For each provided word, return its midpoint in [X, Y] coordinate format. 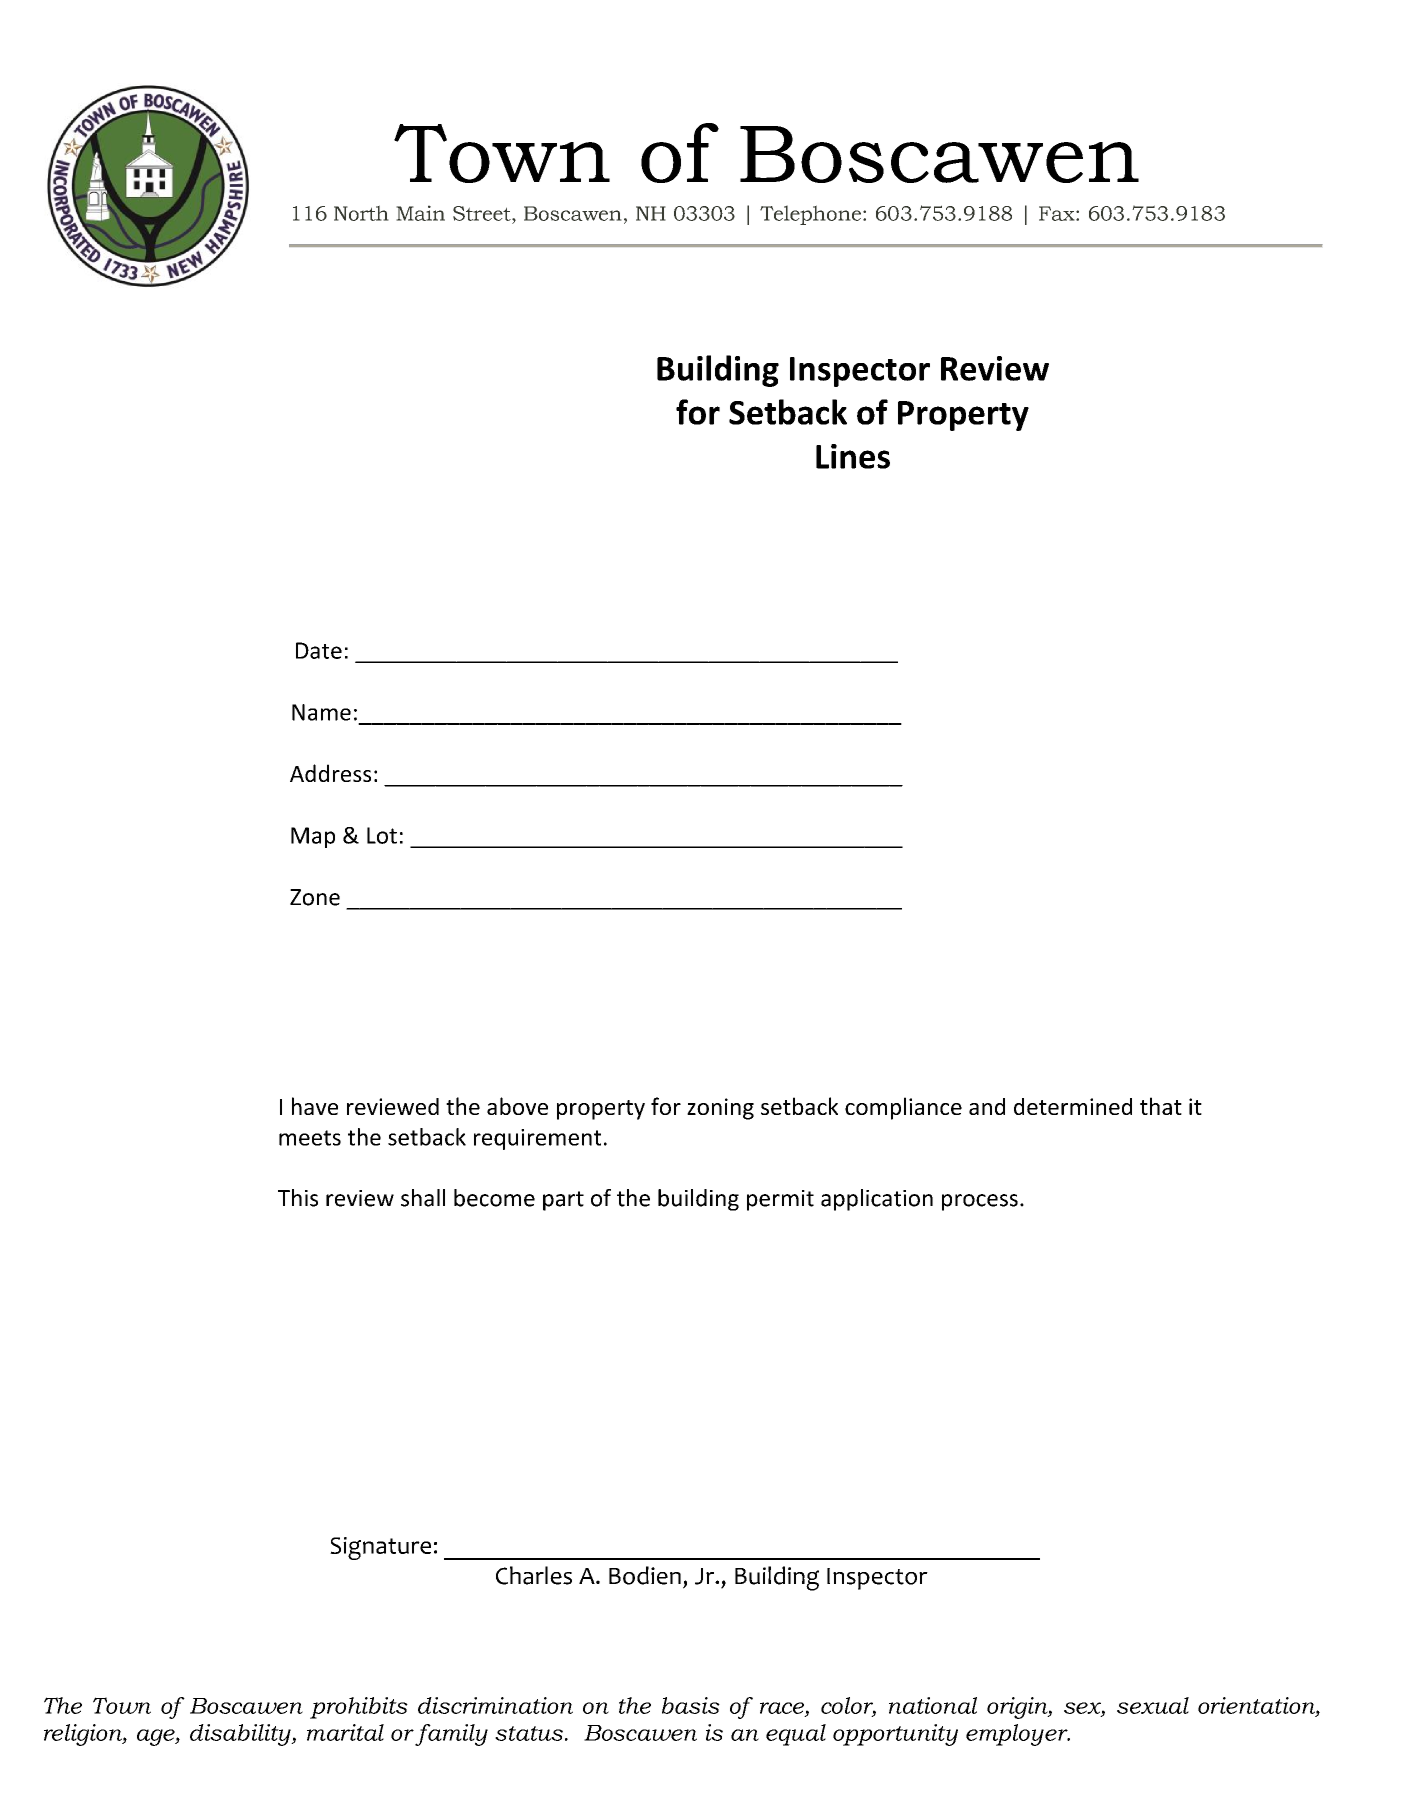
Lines [853, 456]
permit [780, 1200]
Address [330, 773]
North [361, 213]
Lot [382, 835]
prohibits [359, 1708]
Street [483, 213]
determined [1073, 1106]
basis [691, 1705]
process [980, 1202]
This [298, 1198]
